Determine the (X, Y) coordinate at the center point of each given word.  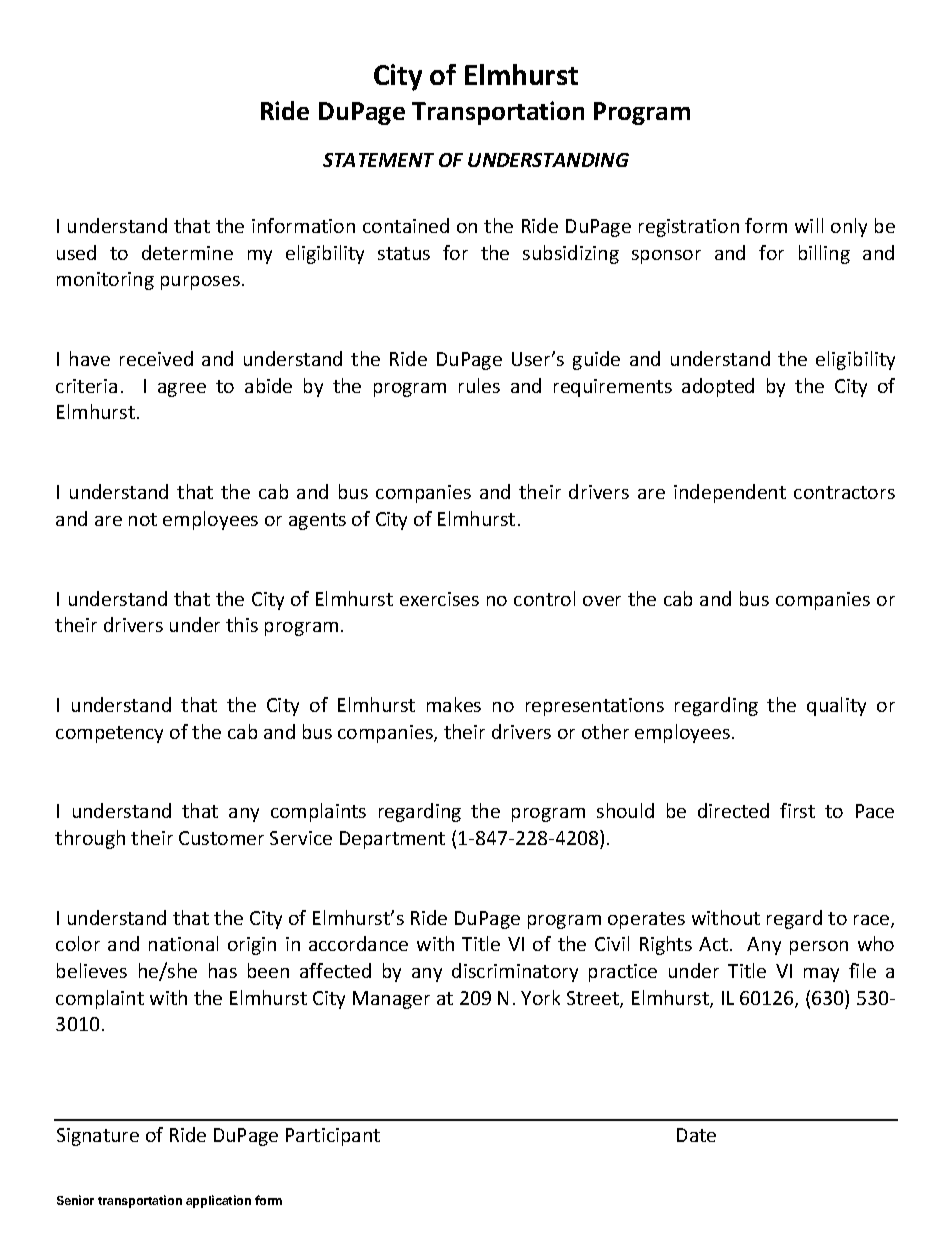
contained (406, 225)
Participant (333, 1137)
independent (730, 493)
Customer (221, 838)
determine (187, 252)
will (809, 225)
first (797, 810)
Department (392, 840)
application (218, 1201)
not (143, 519)
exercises (439, 599)
